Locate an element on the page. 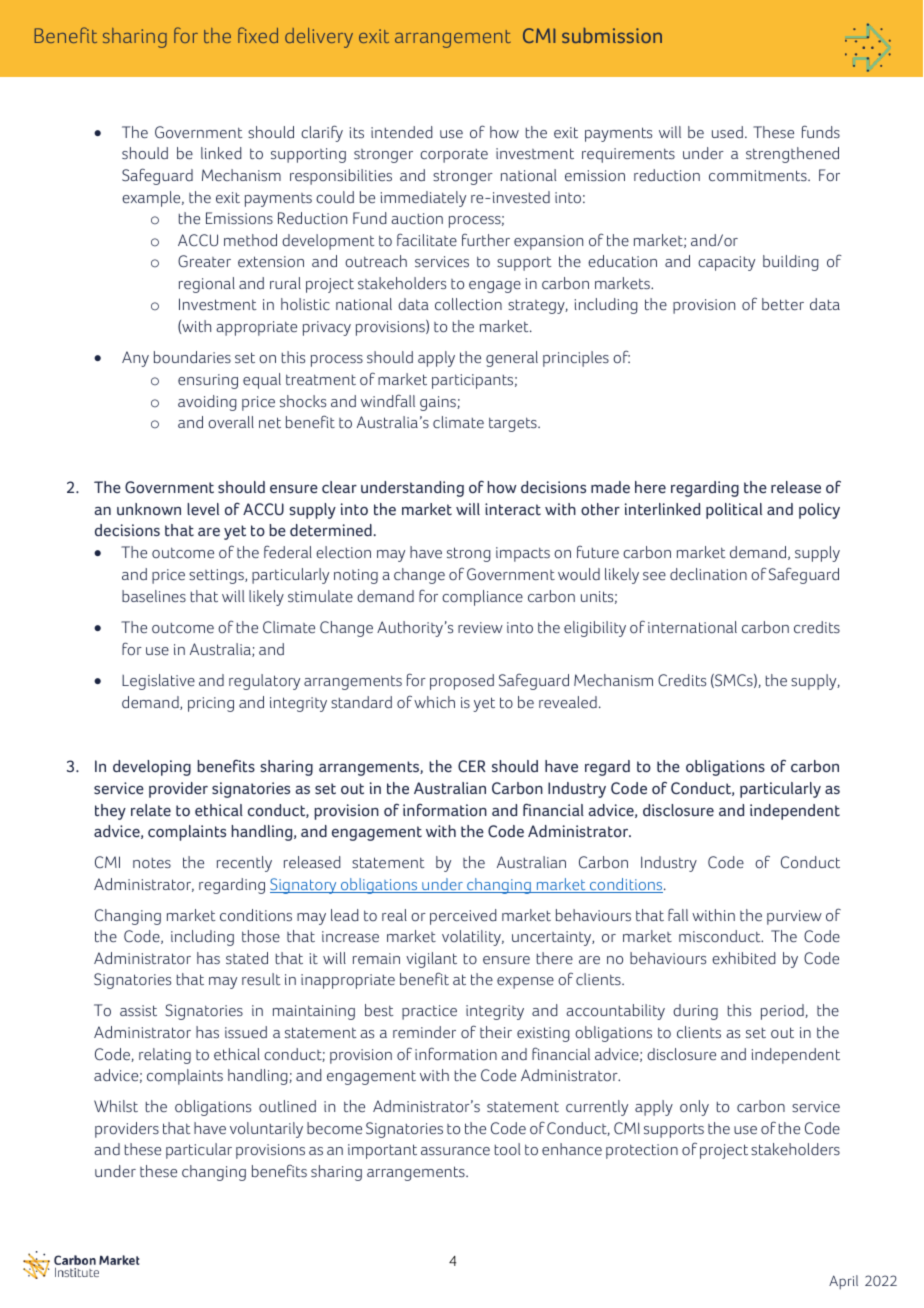 This image has height=1308, width=924. Legislative is located at coordinates (158, 682).
